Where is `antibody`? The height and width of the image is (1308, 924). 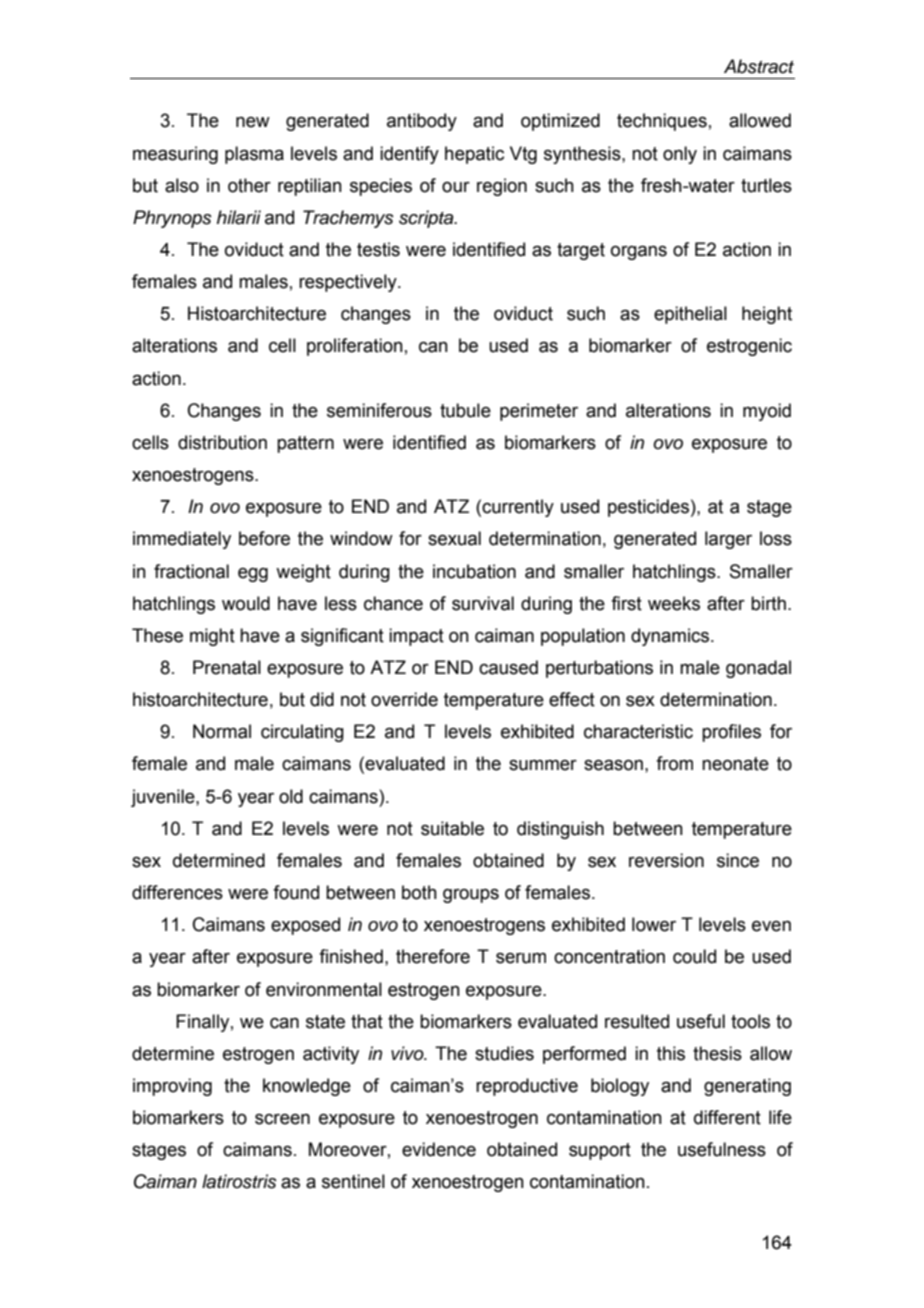 antibody is located at coordinates (422, 122).
